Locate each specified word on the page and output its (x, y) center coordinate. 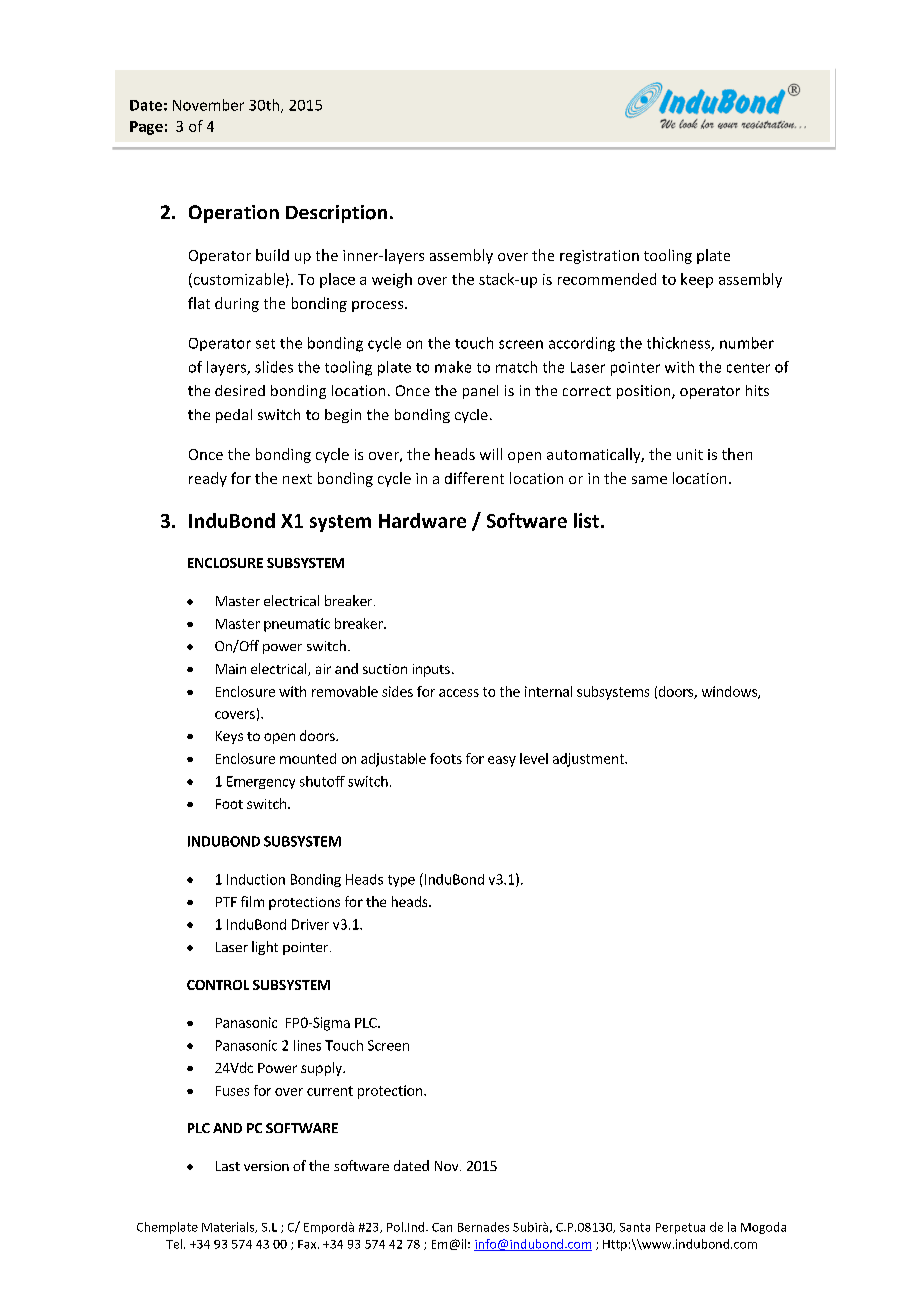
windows (730, 692)
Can (442, 1227)
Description (336, 214)
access (459, 693)
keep (697, 280)
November (208, 105)
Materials (229, 1227)
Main (231, 669)
